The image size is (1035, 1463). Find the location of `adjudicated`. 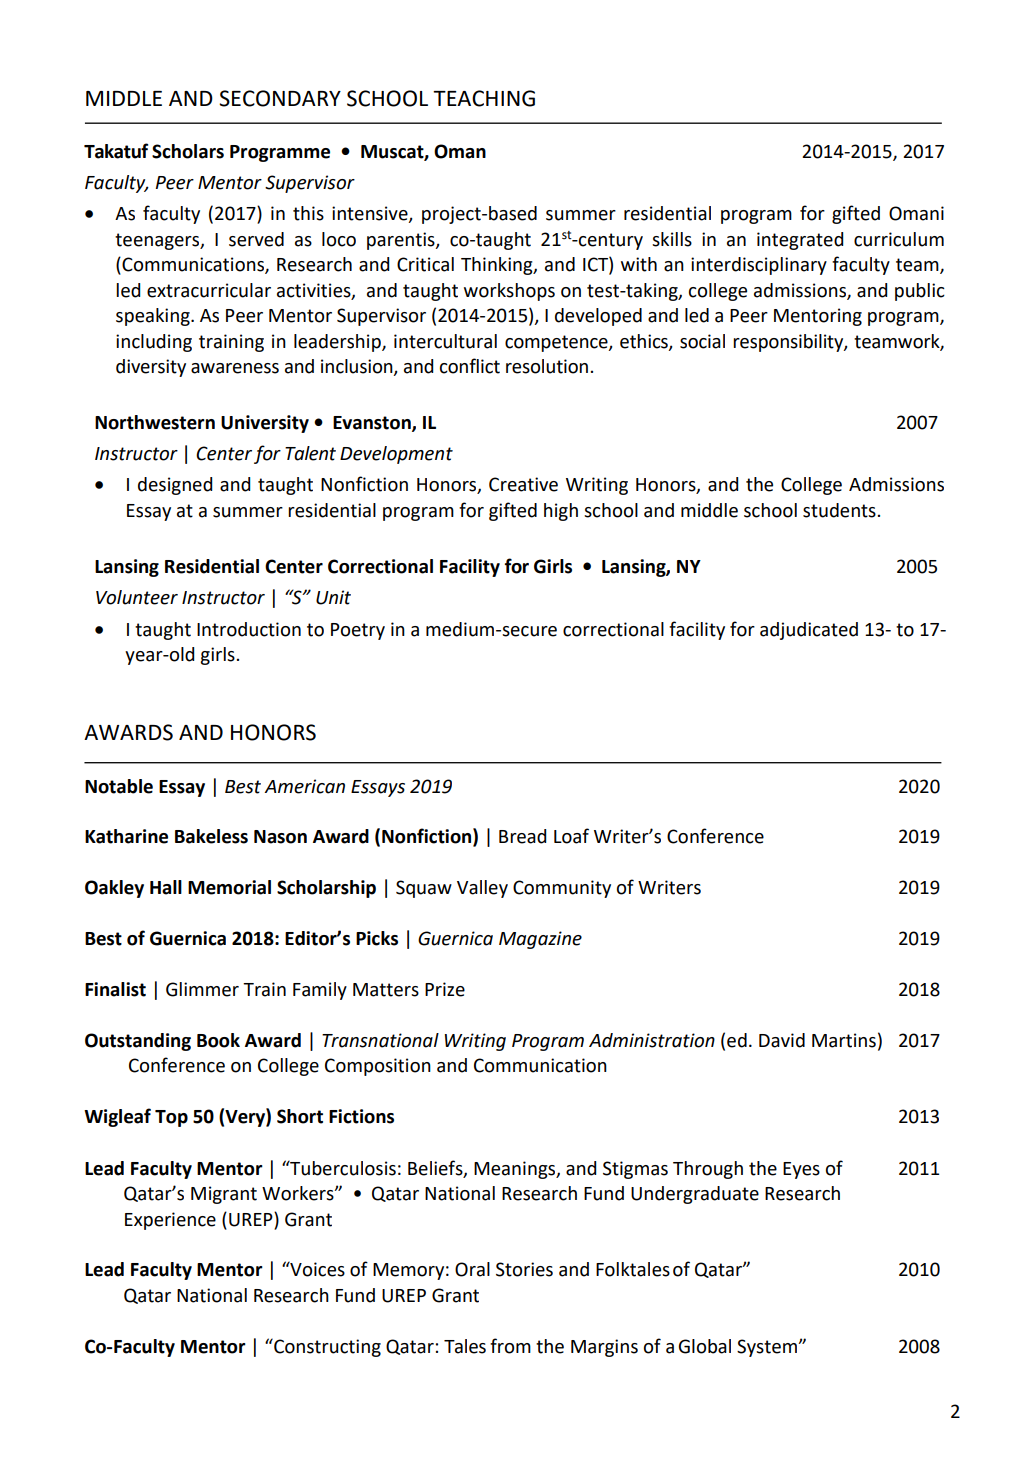

adjudicated is located at coordinates (809, 631).
